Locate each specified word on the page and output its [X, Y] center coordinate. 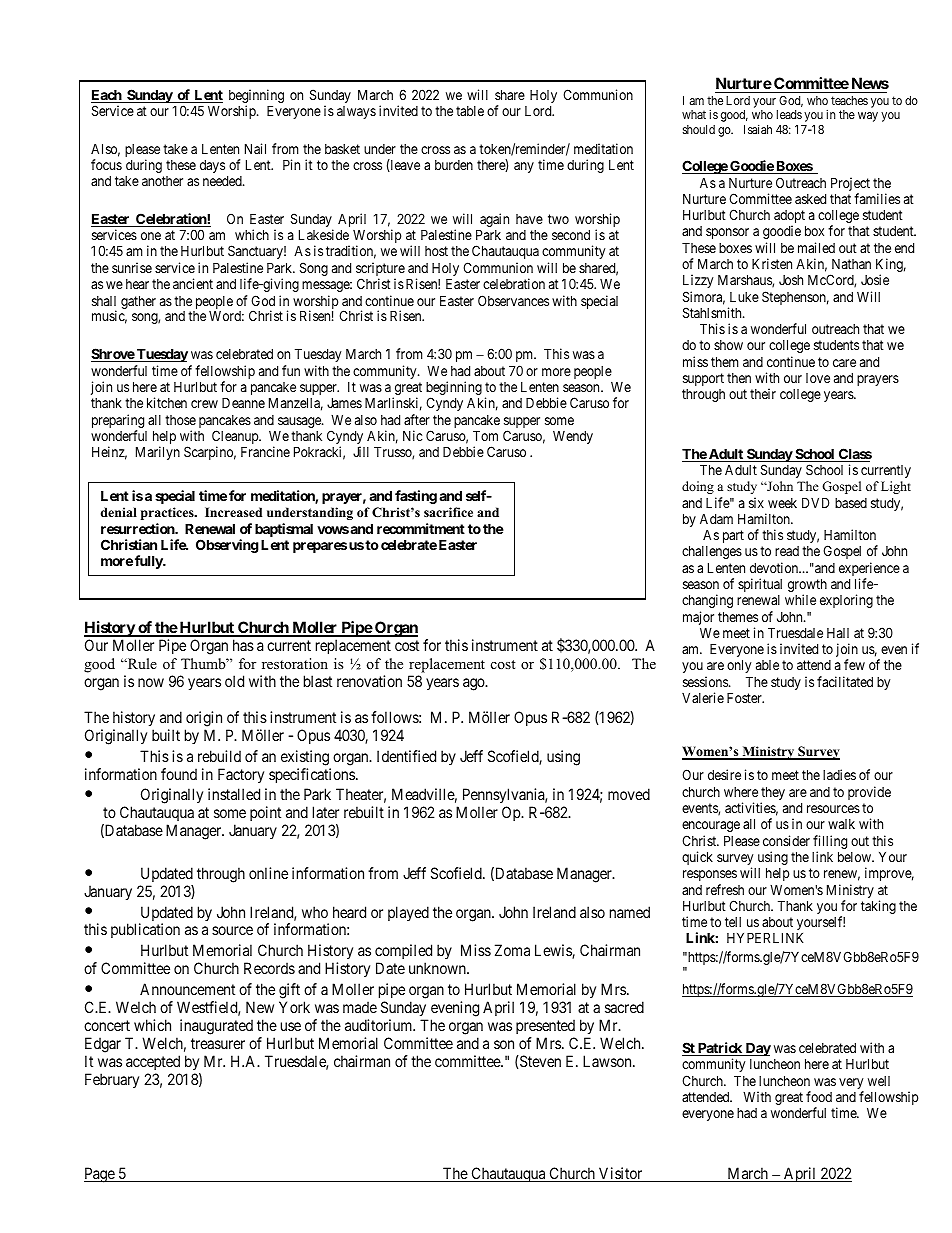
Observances [513, 300]
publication [145, 930]
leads [789, 114]
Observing [227, 546]
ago [475, 684]
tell [733, 922]
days [212, 166]
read [787, 551]
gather [138, 302]
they [773, 794]
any [524, 167]
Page [100, 1175]
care [844, 363]
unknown [438, 968]
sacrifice [448, 512]
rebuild [219, 756]
